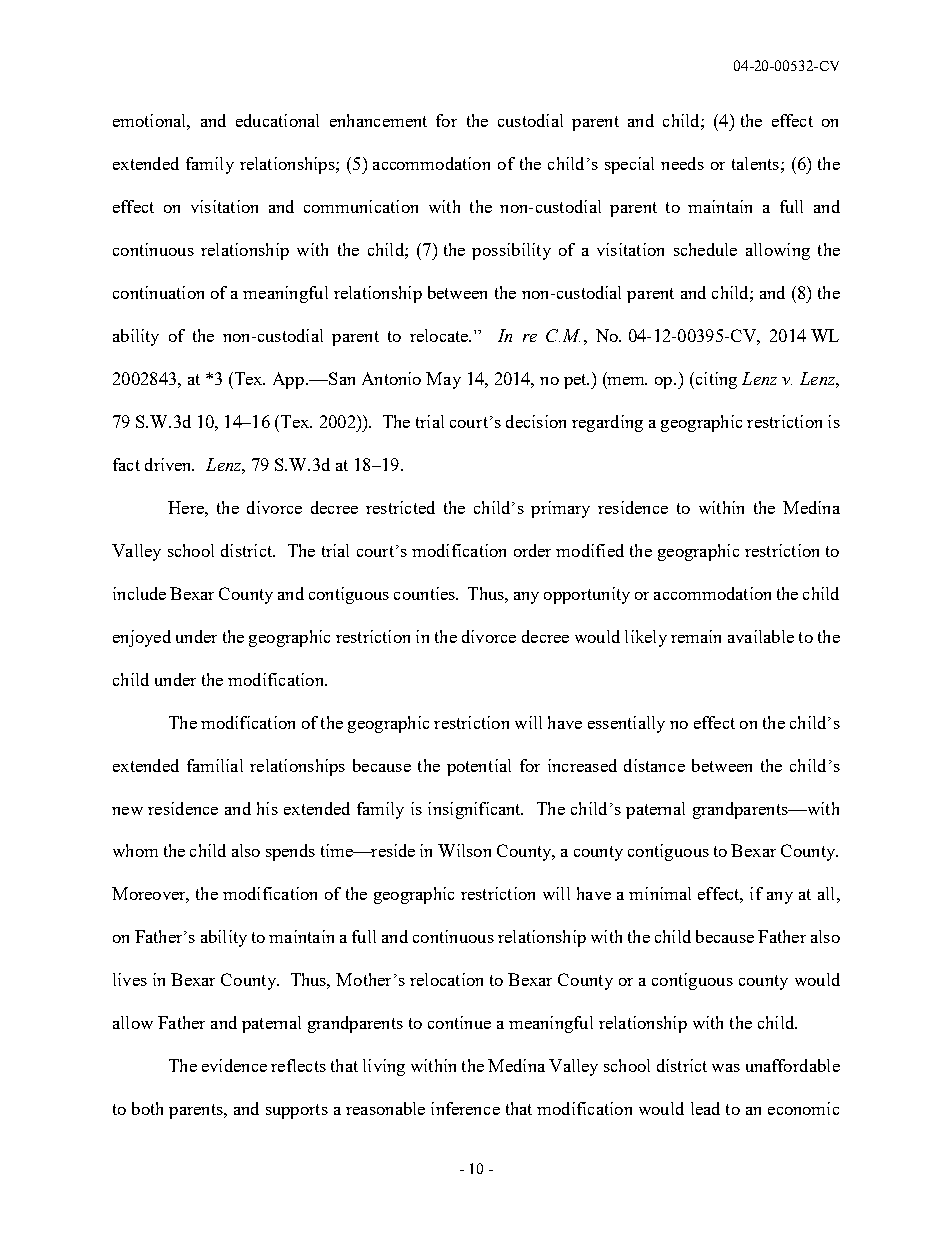 This screenshot has width=952, height=1233. What do you see at coordinates (234, 1065) in the screenshot?
I see `evidence` at bounding box center [234, 1065].
